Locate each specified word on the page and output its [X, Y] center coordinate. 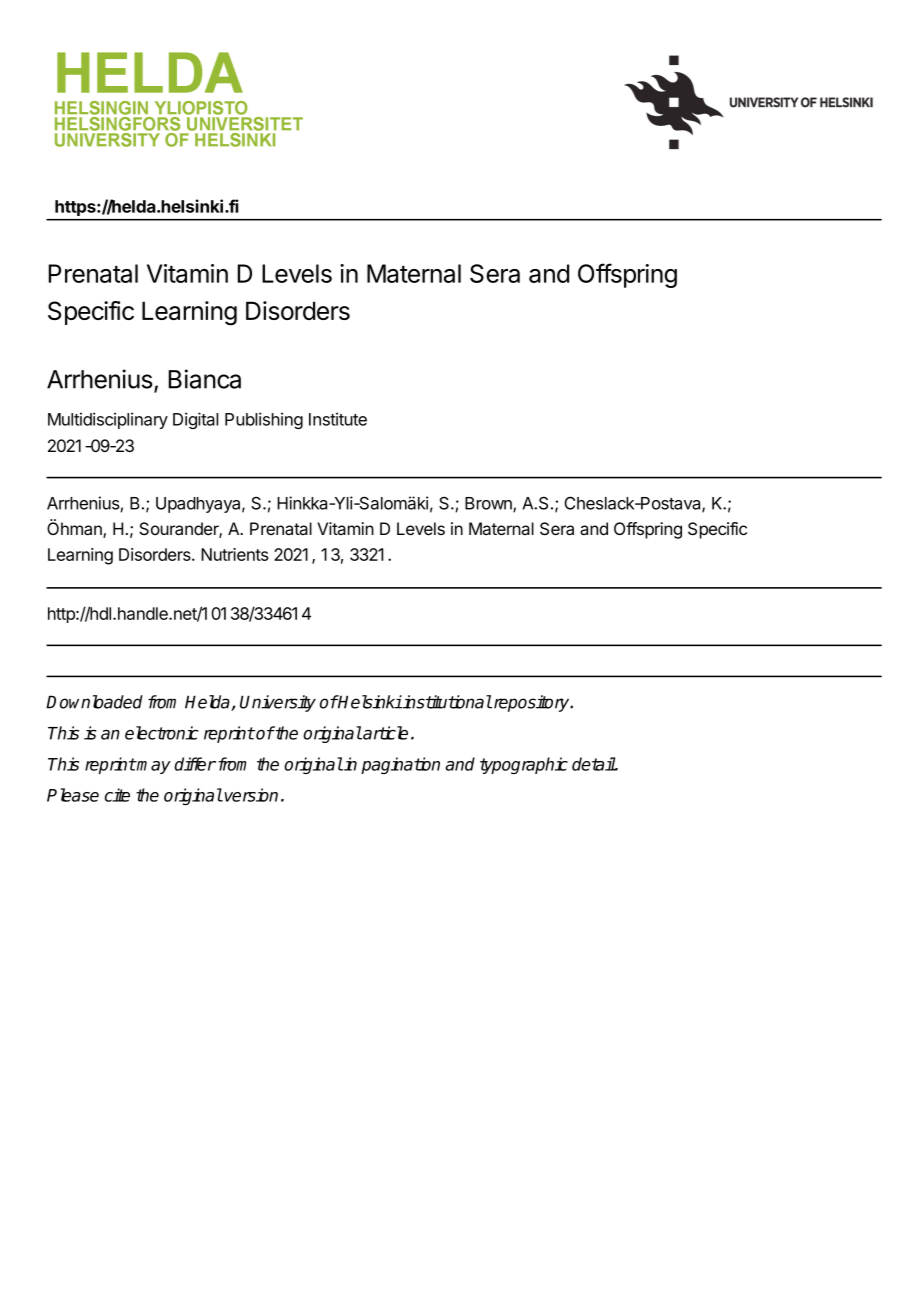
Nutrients [235, 554]
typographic [524, 765]
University [278, 703]
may [153, 767]
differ [195, 764]
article [384, 733]
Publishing [264, 420]
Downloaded [94, 702]
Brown [489, 504]
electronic [161, 733]
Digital [196, 420]
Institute [338, 419]
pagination [400, 765]
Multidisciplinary [108, 420]
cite [117, 795]
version [251, 795]
